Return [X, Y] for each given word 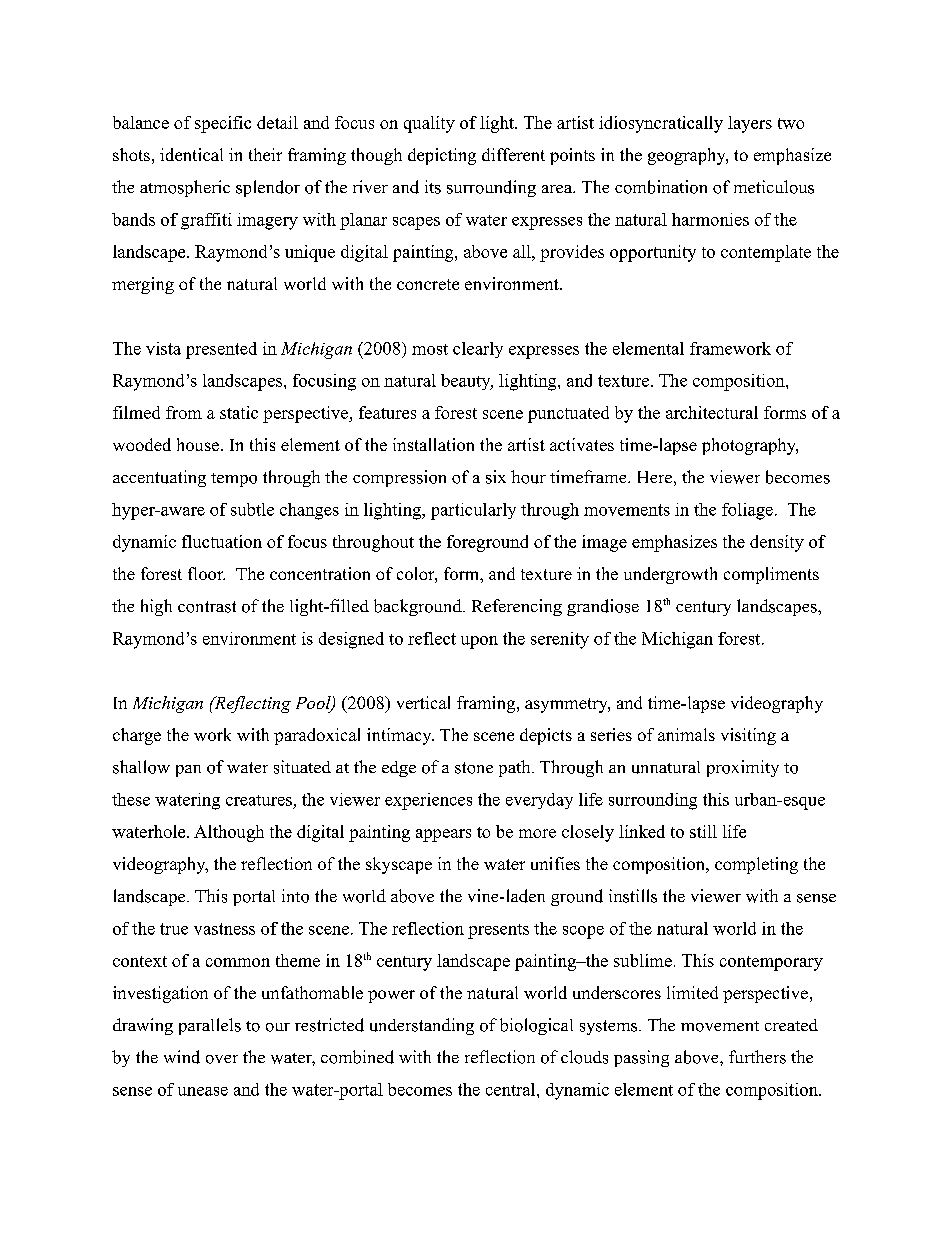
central [512, 1089]
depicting [442, 156]
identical [191, 154]
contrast [207, 607]
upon [479, 642]
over [222, 1059]
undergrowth [670, 575]
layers [750, 124]
